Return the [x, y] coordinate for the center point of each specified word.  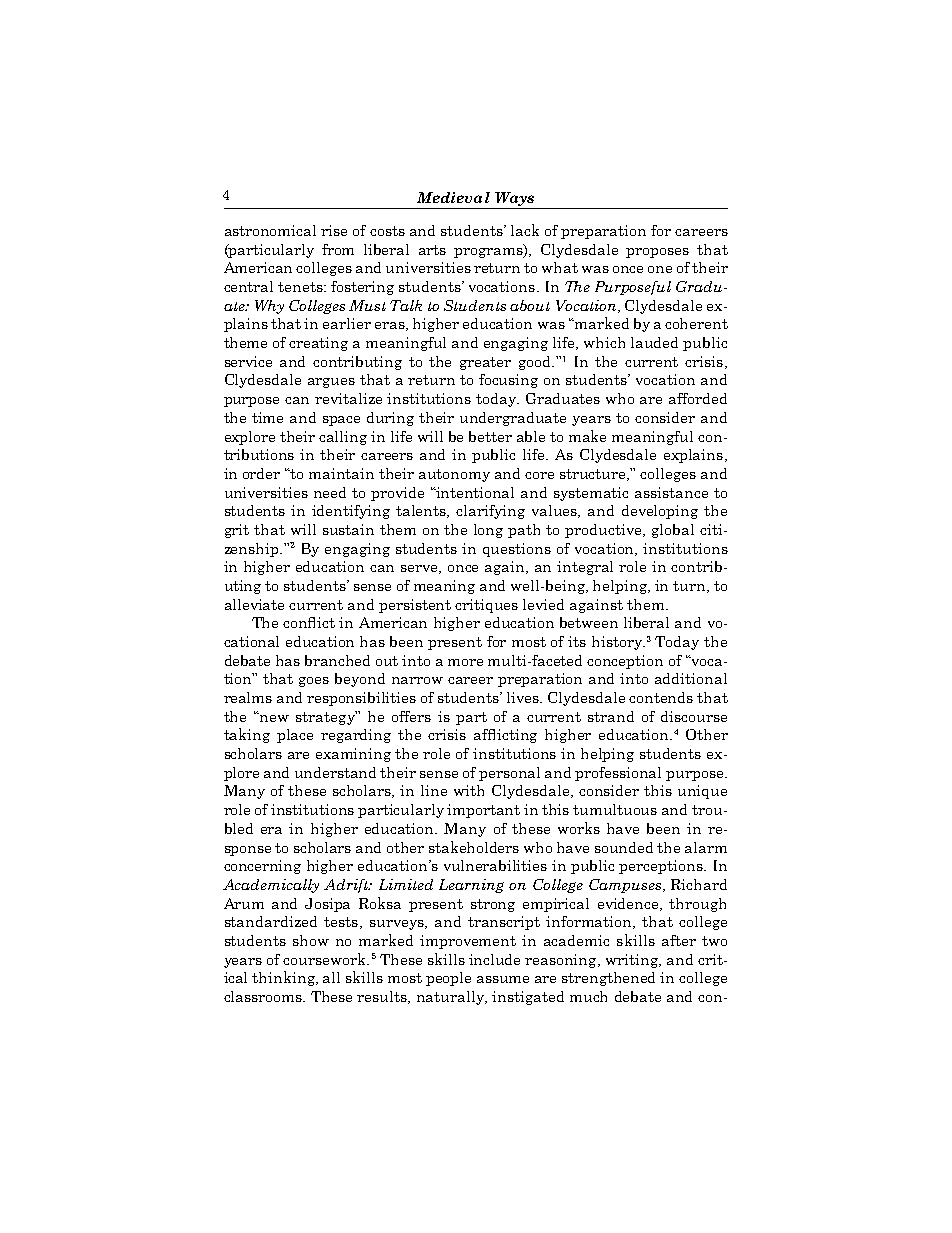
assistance [671, 492]
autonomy [454, 475]
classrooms [264, 996]
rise [334, 230]
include [494, 959]
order [261, 473]
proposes [657, 253]
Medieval [453, 197]
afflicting [505, 736]
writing [633, 961]
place [295, 736]
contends [661, 697]
